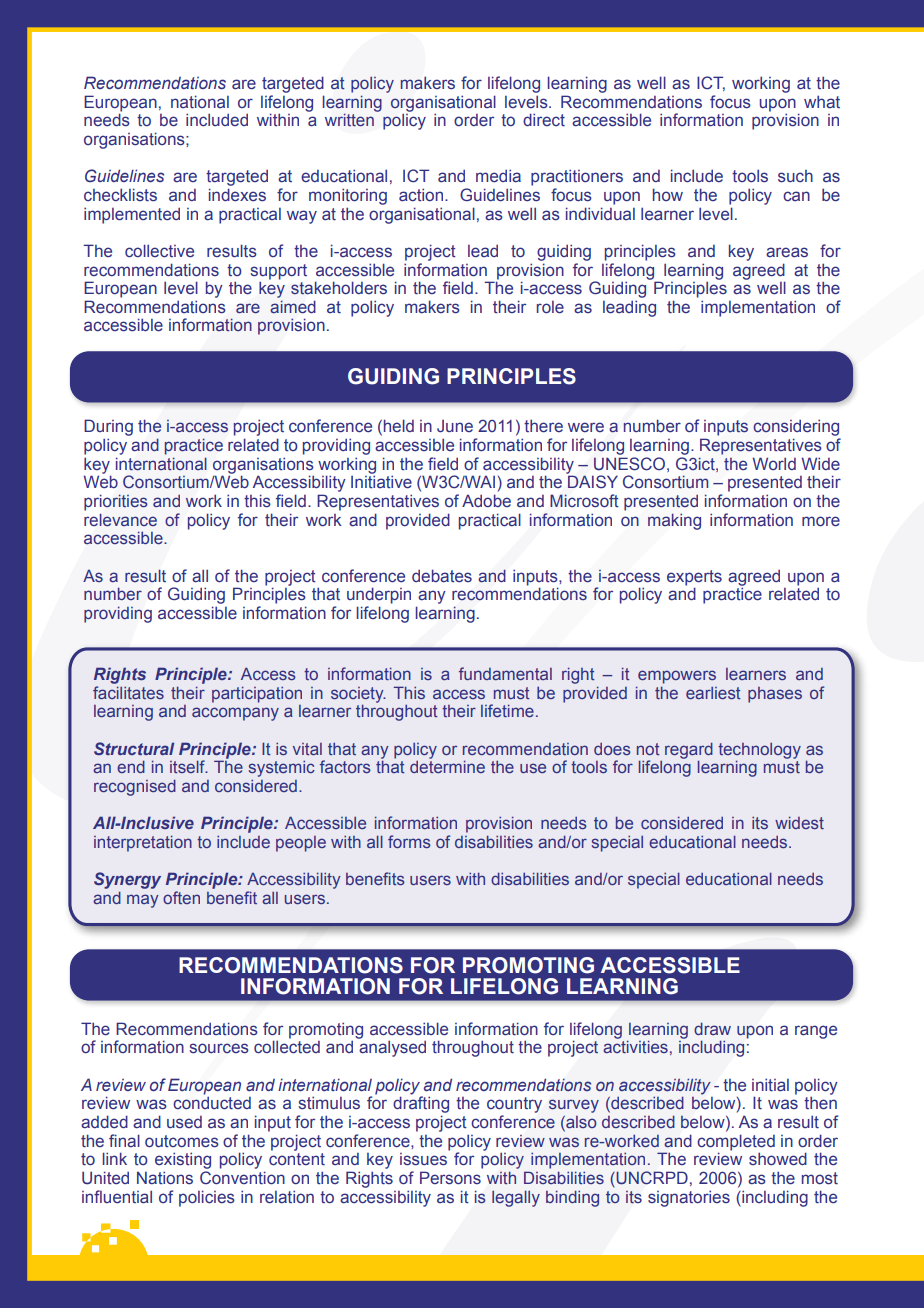  I want to click on determine, so click(447, 767).
